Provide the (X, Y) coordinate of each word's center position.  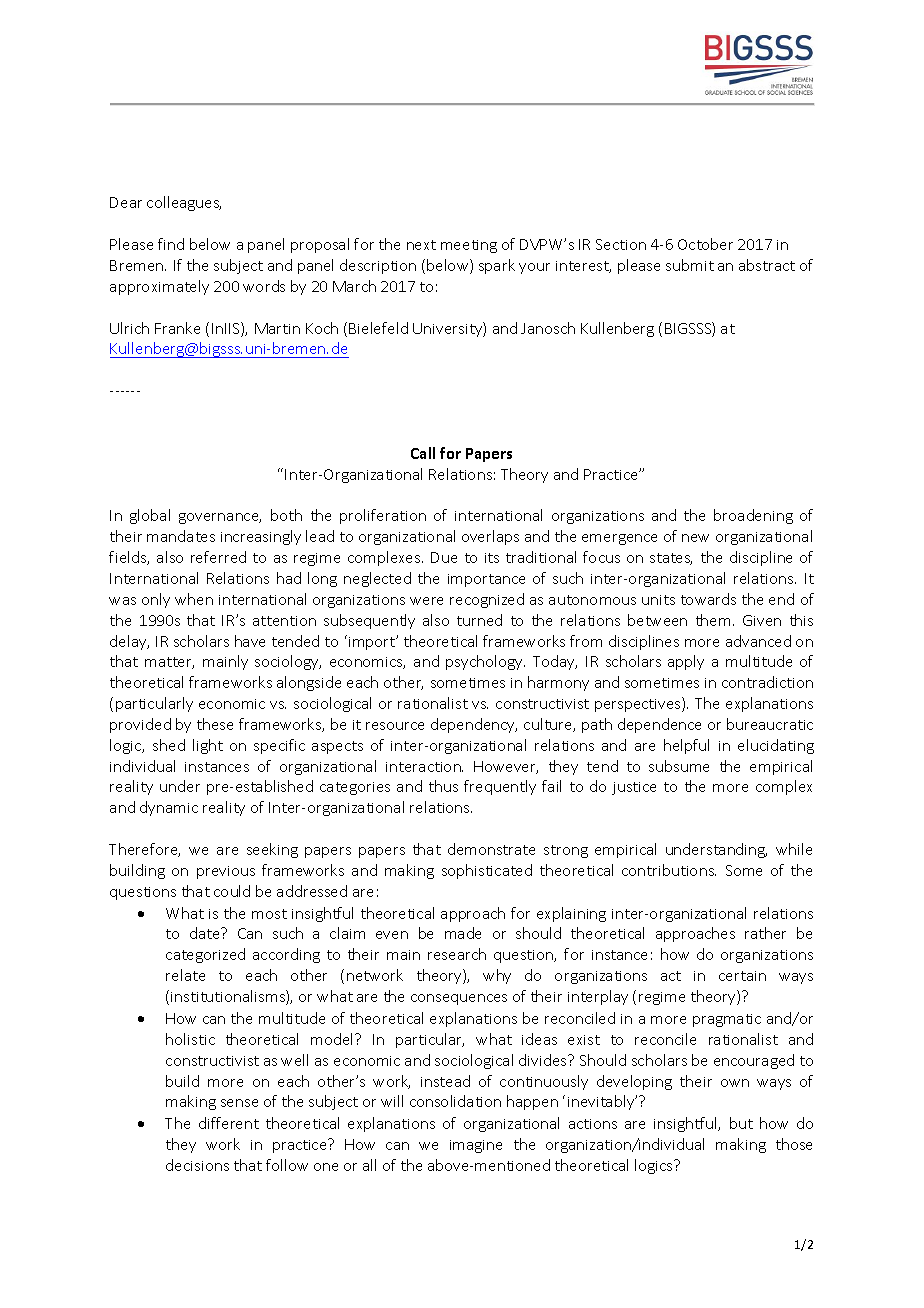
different (229, 1123)
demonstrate (491, 849)
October (705, 244)
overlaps (490, 537)
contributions (669, 870)
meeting (469, 246)
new (695, 538)
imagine (476, 1146)
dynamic (169, 808)
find (171, 244)
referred (218, 557)
